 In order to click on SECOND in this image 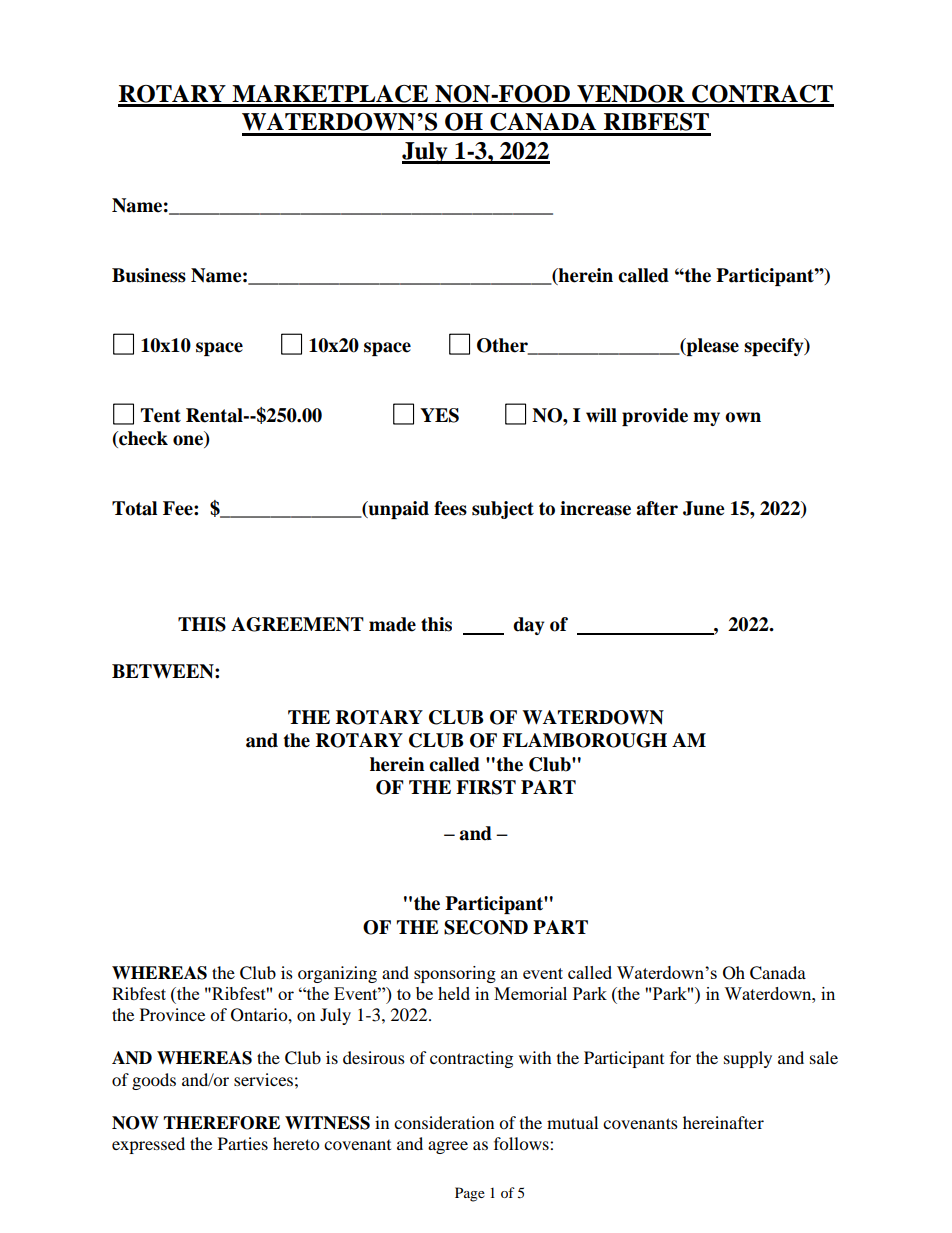, I will do `click(486, 927)`.
